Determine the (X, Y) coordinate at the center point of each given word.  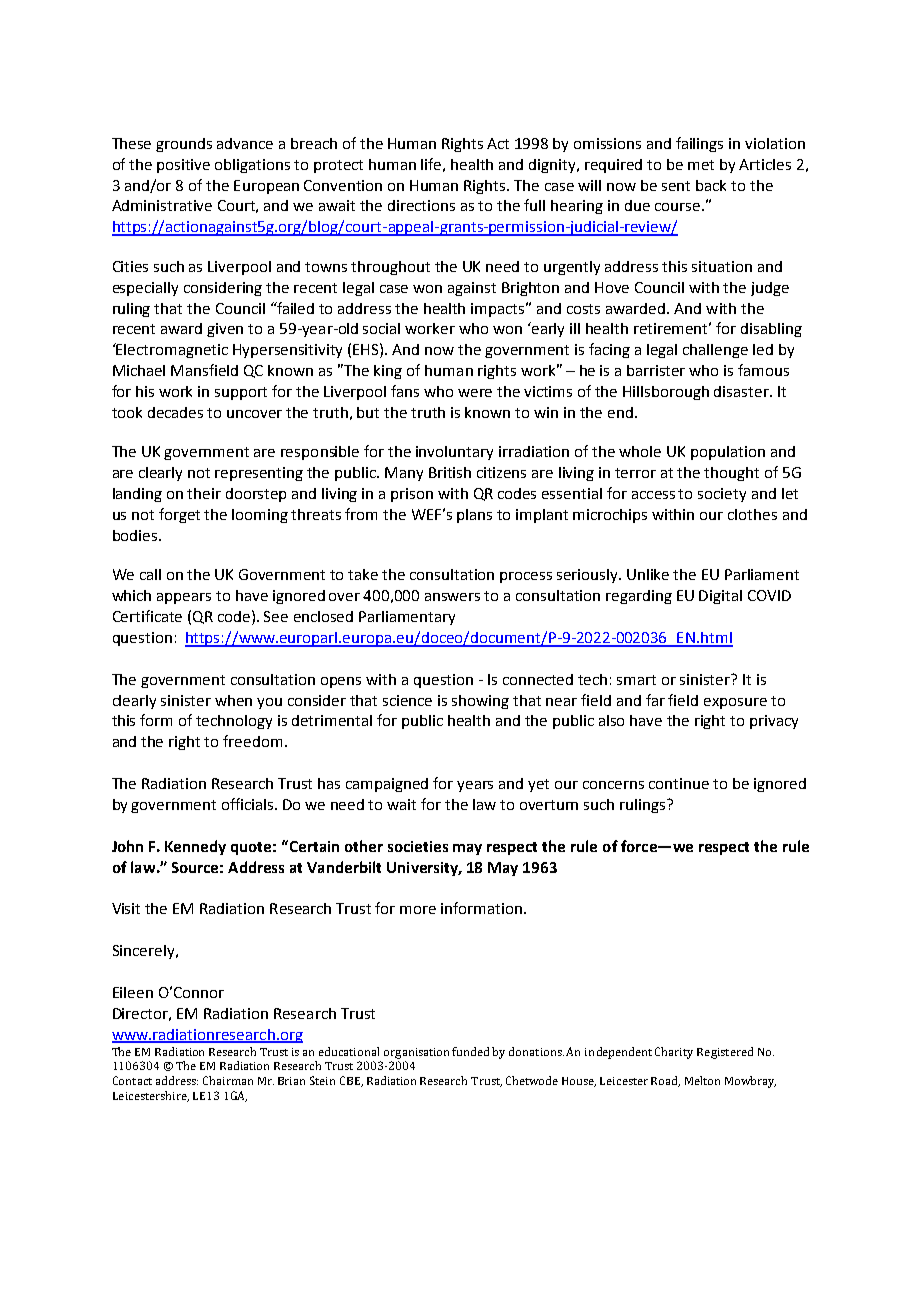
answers (452, 597)
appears (184, 598)
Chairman (228, 1080)
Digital (720, 597)
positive (183, 166)
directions (421, 205)
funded (470, 1051)
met (701, 165)
